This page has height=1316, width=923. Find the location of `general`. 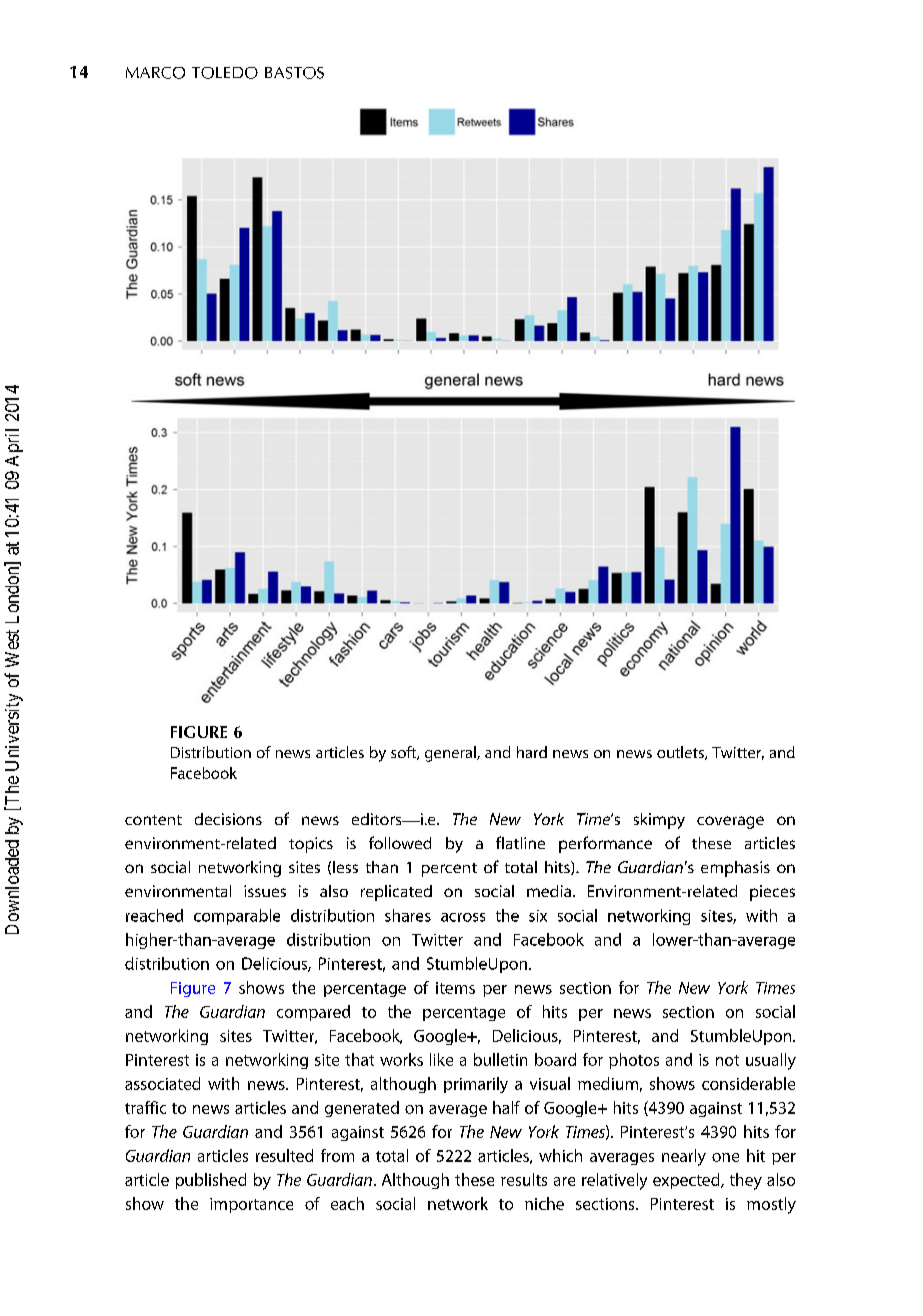

general is located at coordinates (451, 754).
